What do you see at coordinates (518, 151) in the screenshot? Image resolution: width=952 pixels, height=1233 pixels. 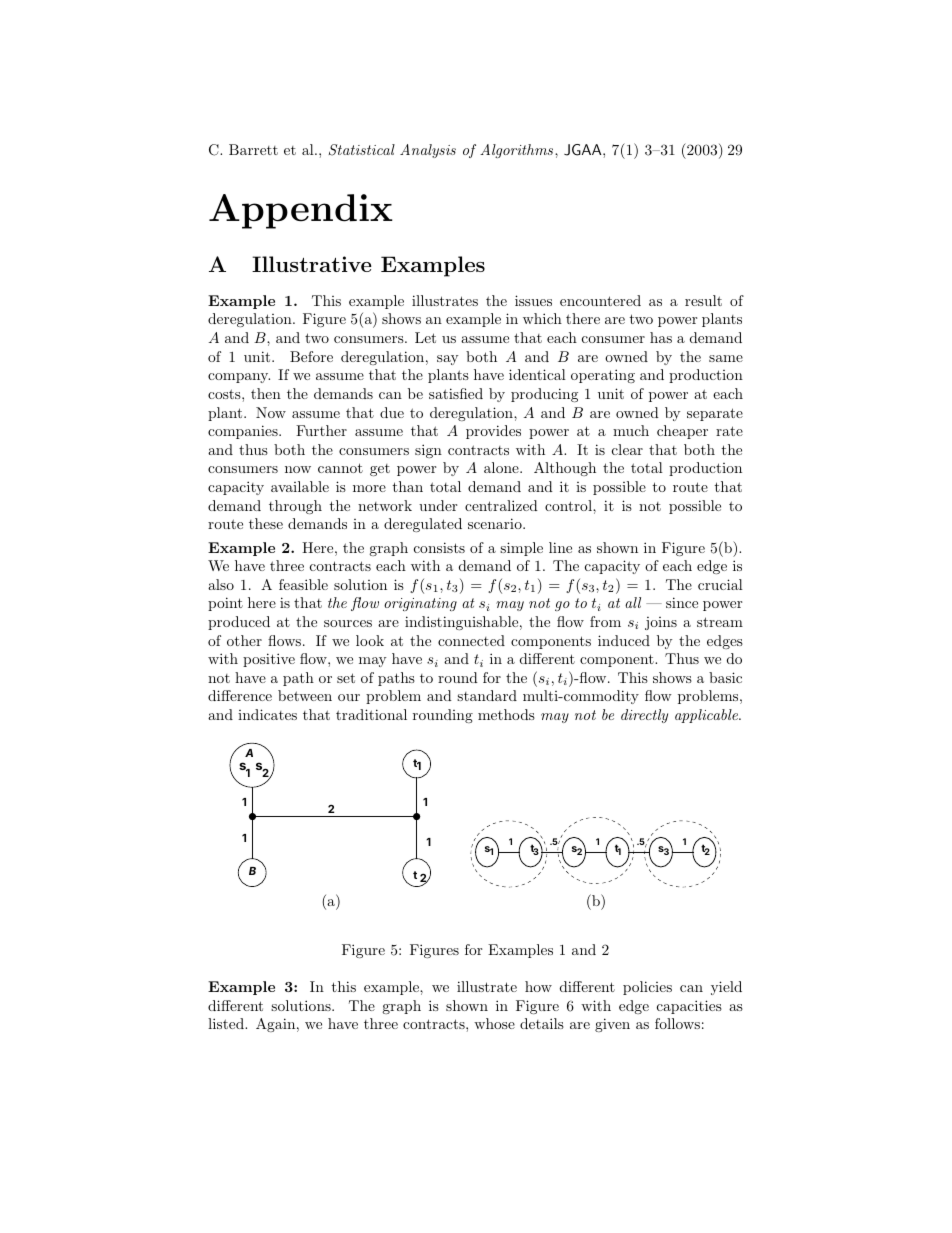 I see `Algorithms` at bounding box center [518, 151].
